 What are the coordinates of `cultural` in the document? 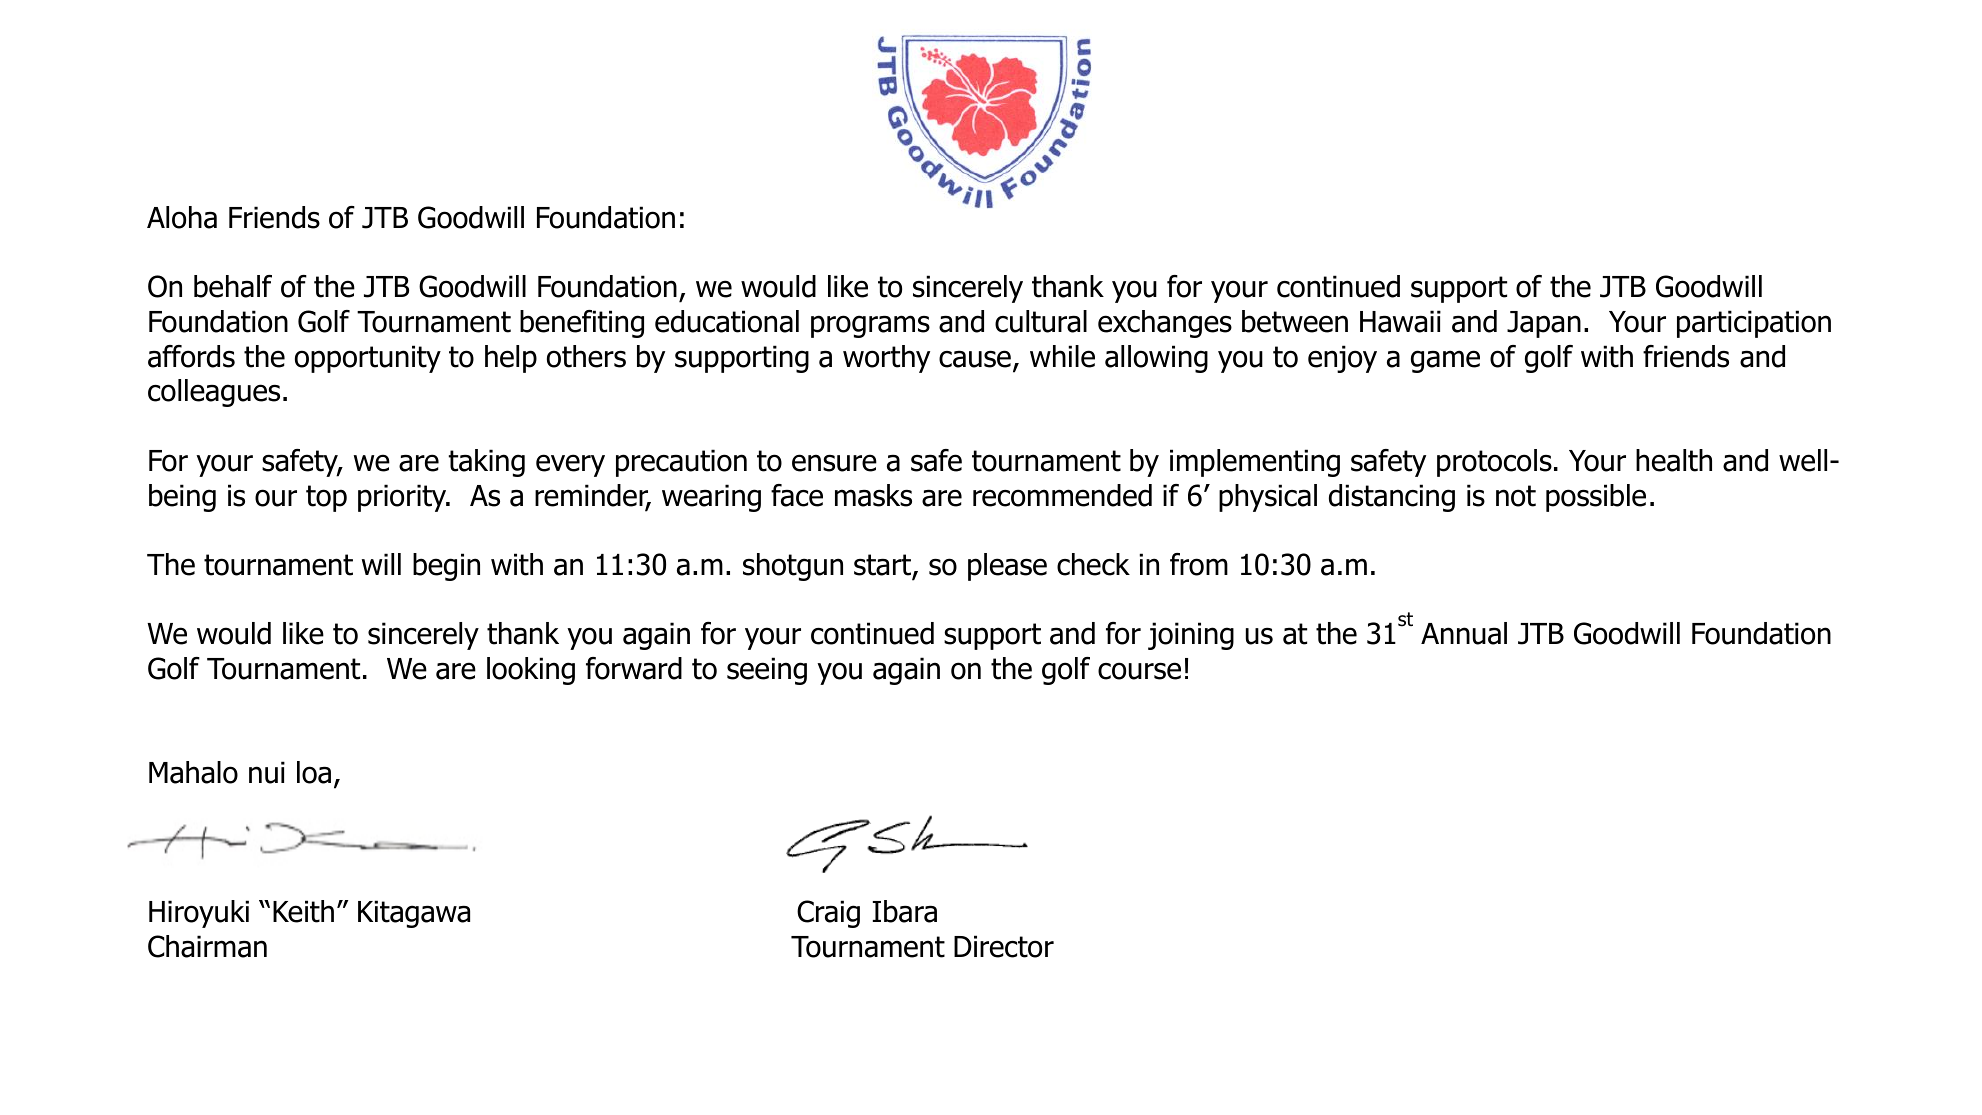 It's located at (1041, 321).
